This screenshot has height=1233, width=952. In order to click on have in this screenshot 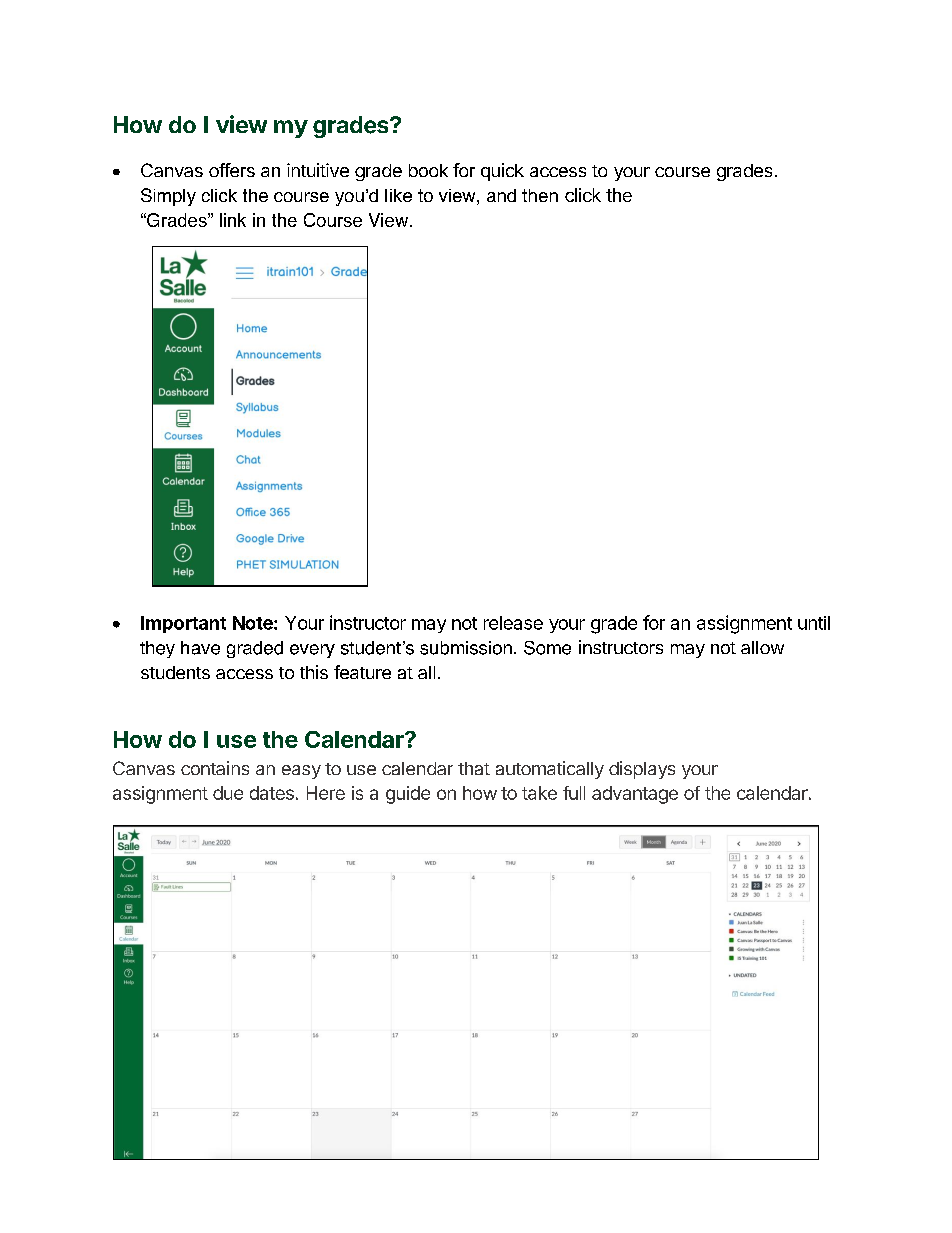, I will do `click(200, 648)`.
